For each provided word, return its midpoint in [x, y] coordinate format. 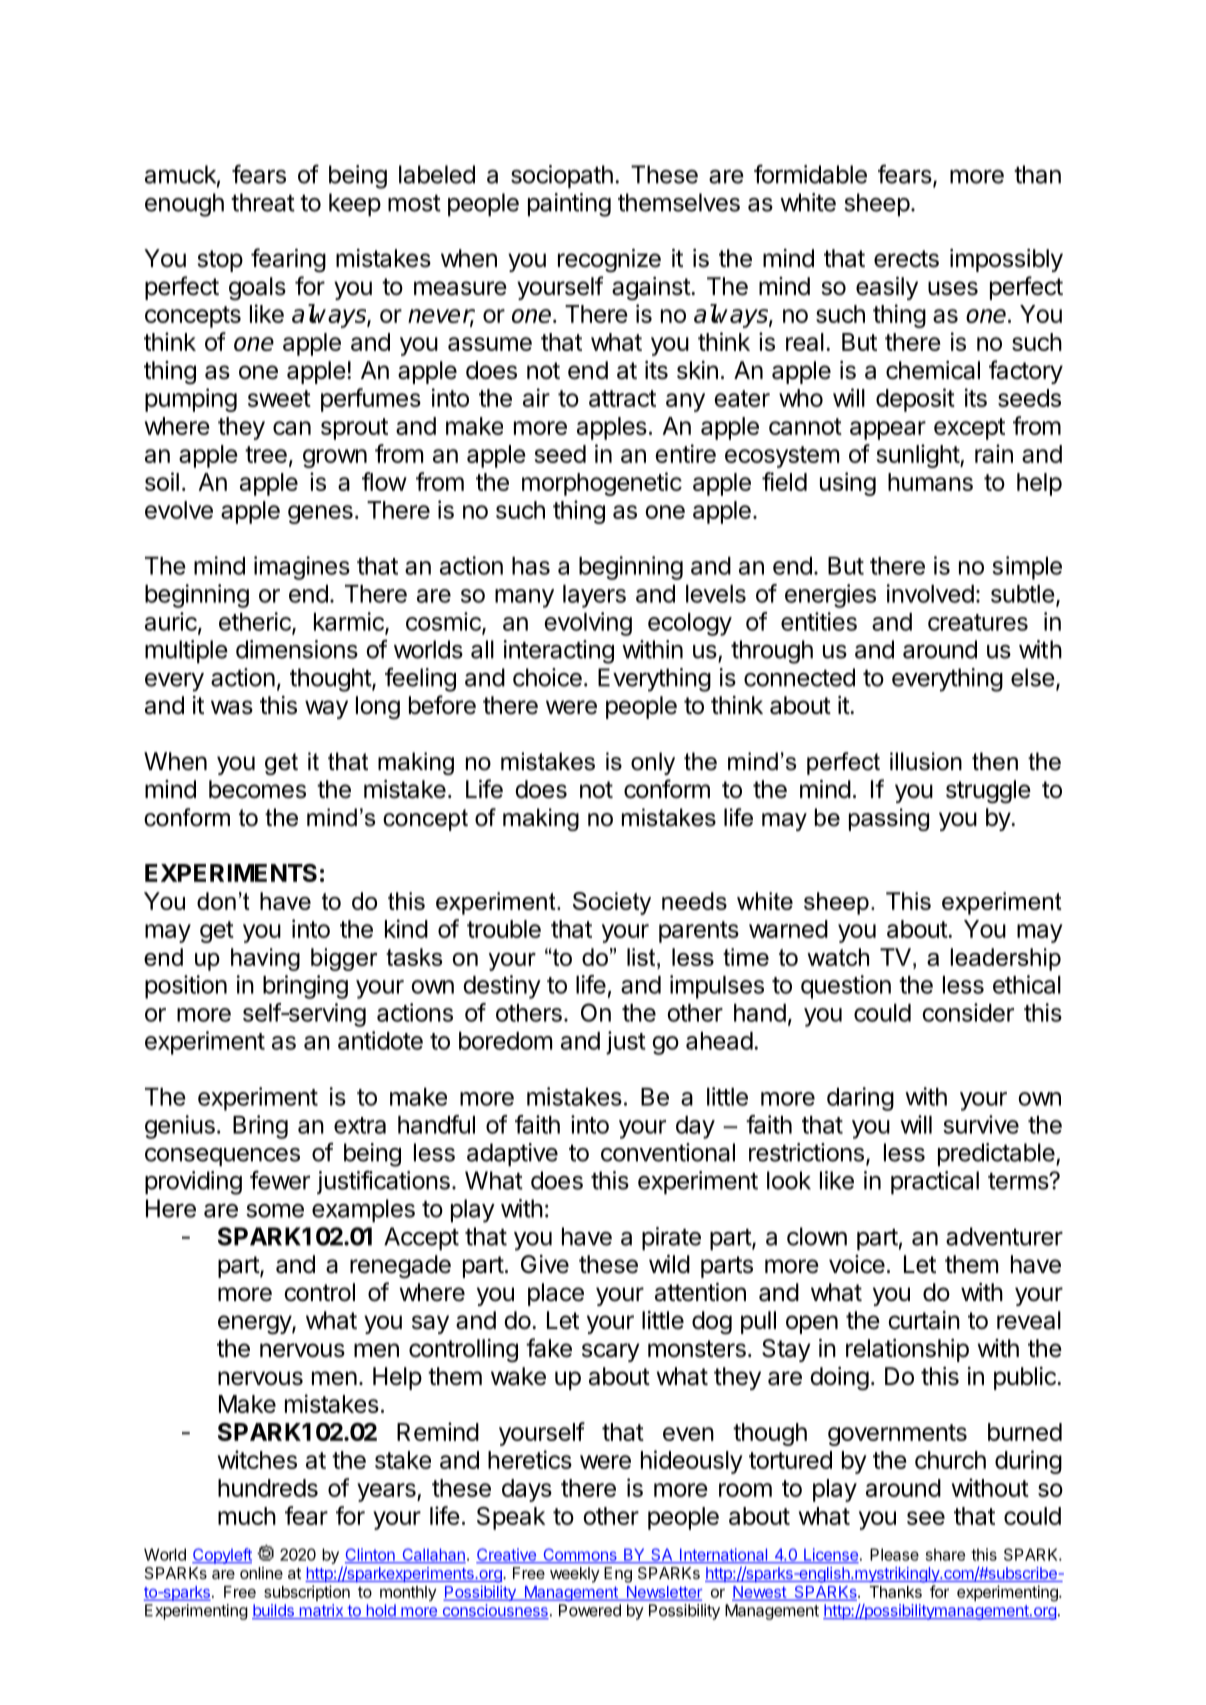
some [275, 1210]
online [261, 1573]
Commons [580, 1555]
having [265, 959]
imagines [302, 568]
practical [935, 1183]
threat [263, 202]
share [945, 1554]
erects [906, 259]
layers [594, 596]
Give [545, 1264]
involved [930, 593]
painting [569, 205]
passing [889, 819]
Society [612, 903]
